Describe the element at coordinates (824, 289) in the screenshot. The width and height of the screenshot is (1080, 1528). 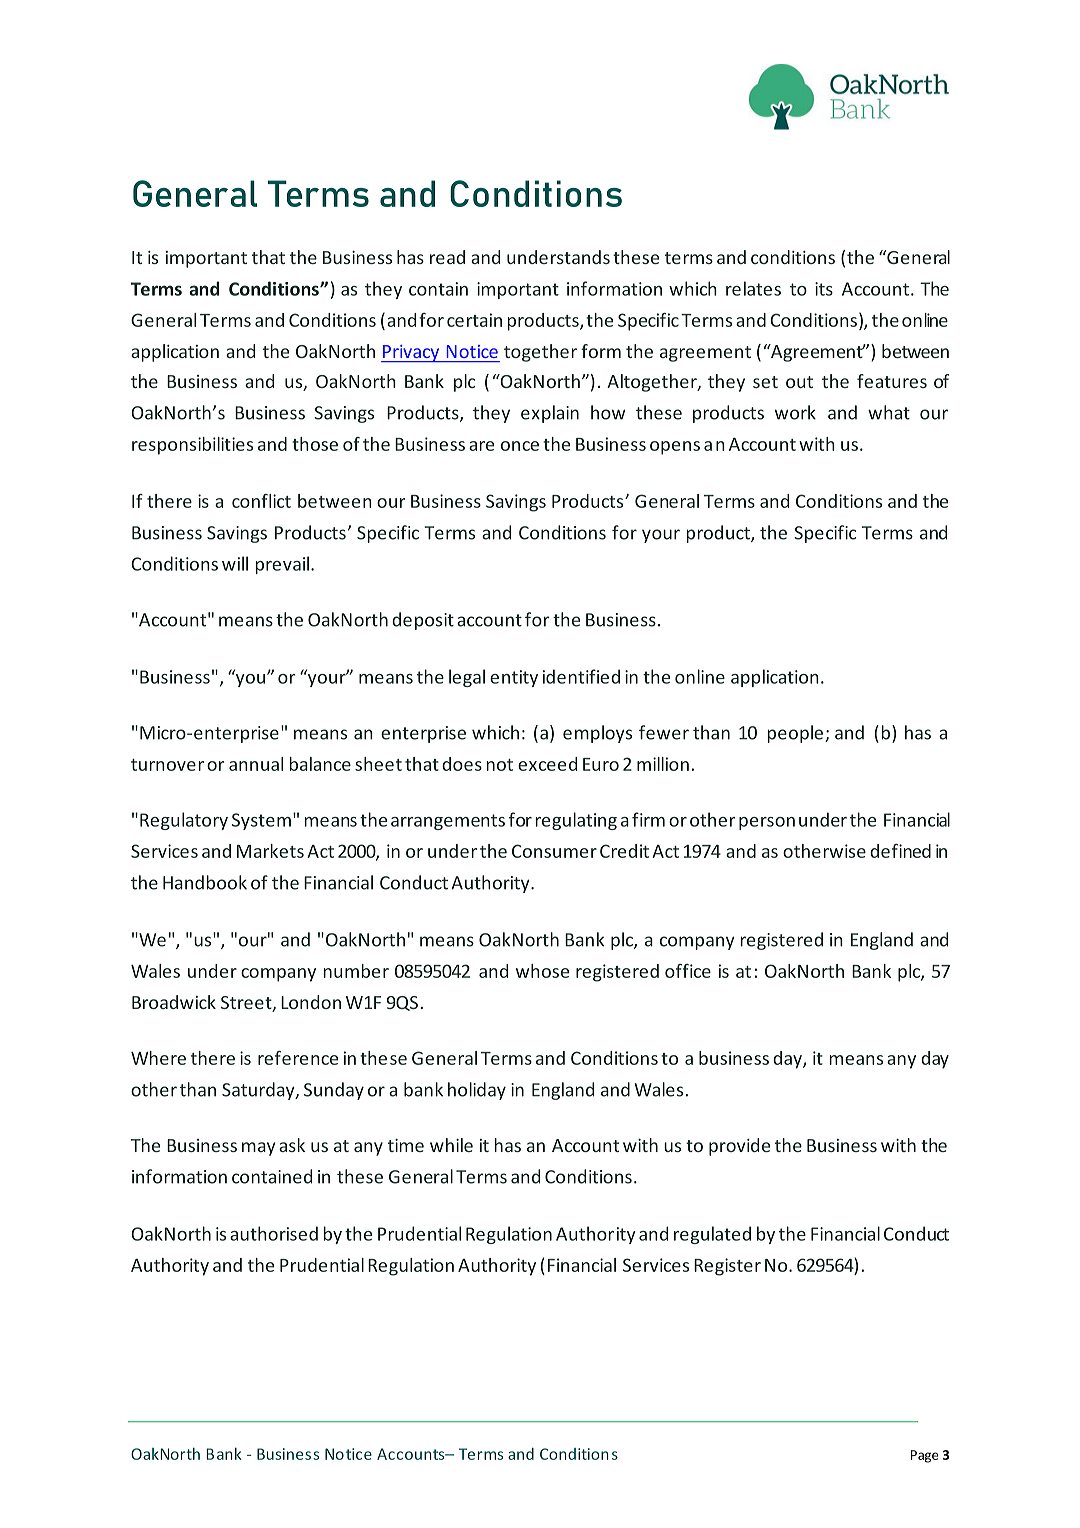
I see `its` at that location.
